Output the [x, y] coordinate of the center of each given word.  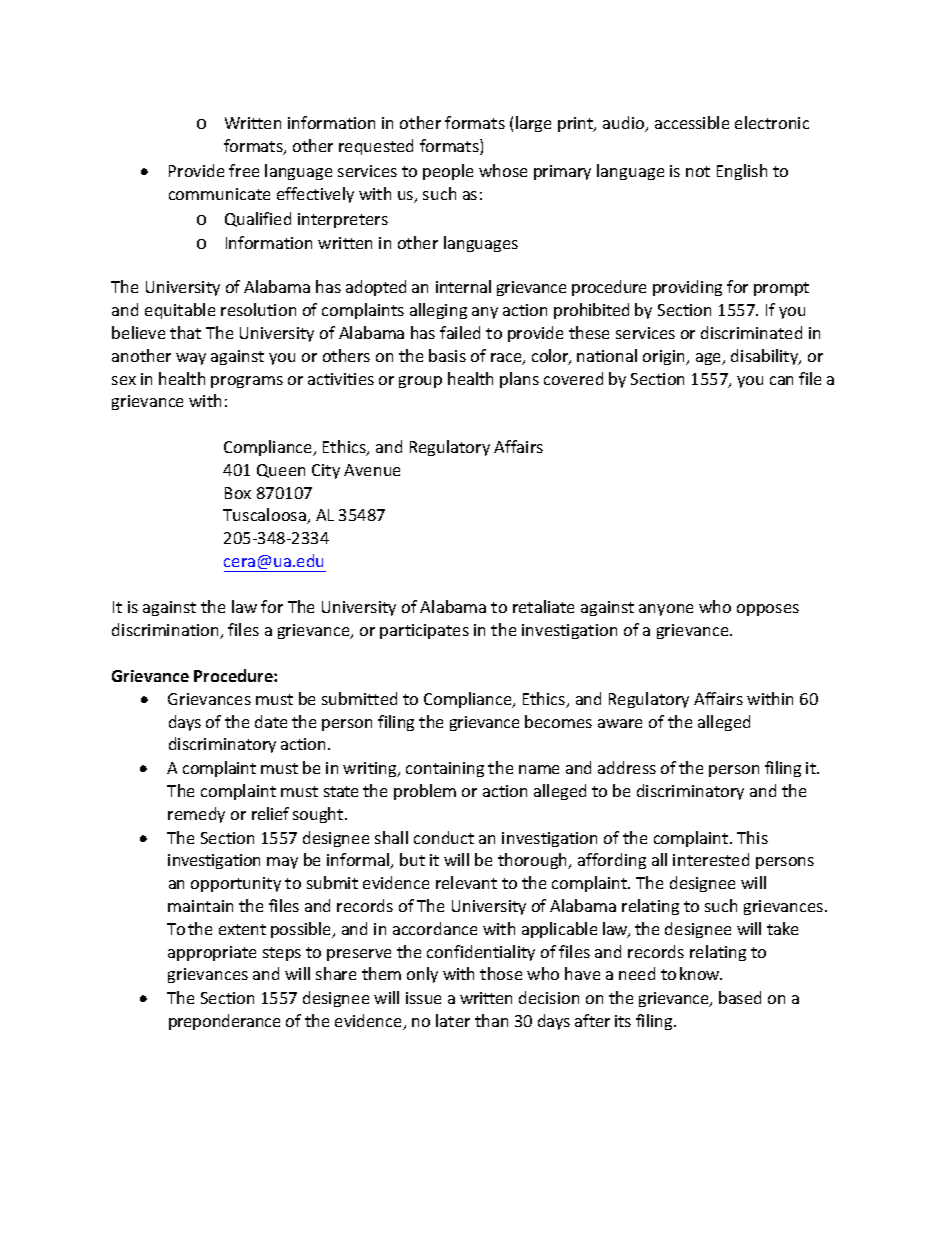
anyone [666, 610]
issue [423, 998]
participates [424, 631]
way [191, 359]
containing [445, 769]
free [244, 170]
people [448, 172]
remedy [196, 815]
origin [665, 357]
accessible [692, 122]
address [627, 767]
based [740, 997]
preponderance [224, 1022]
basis [447, 355]
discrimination [166, 631]
